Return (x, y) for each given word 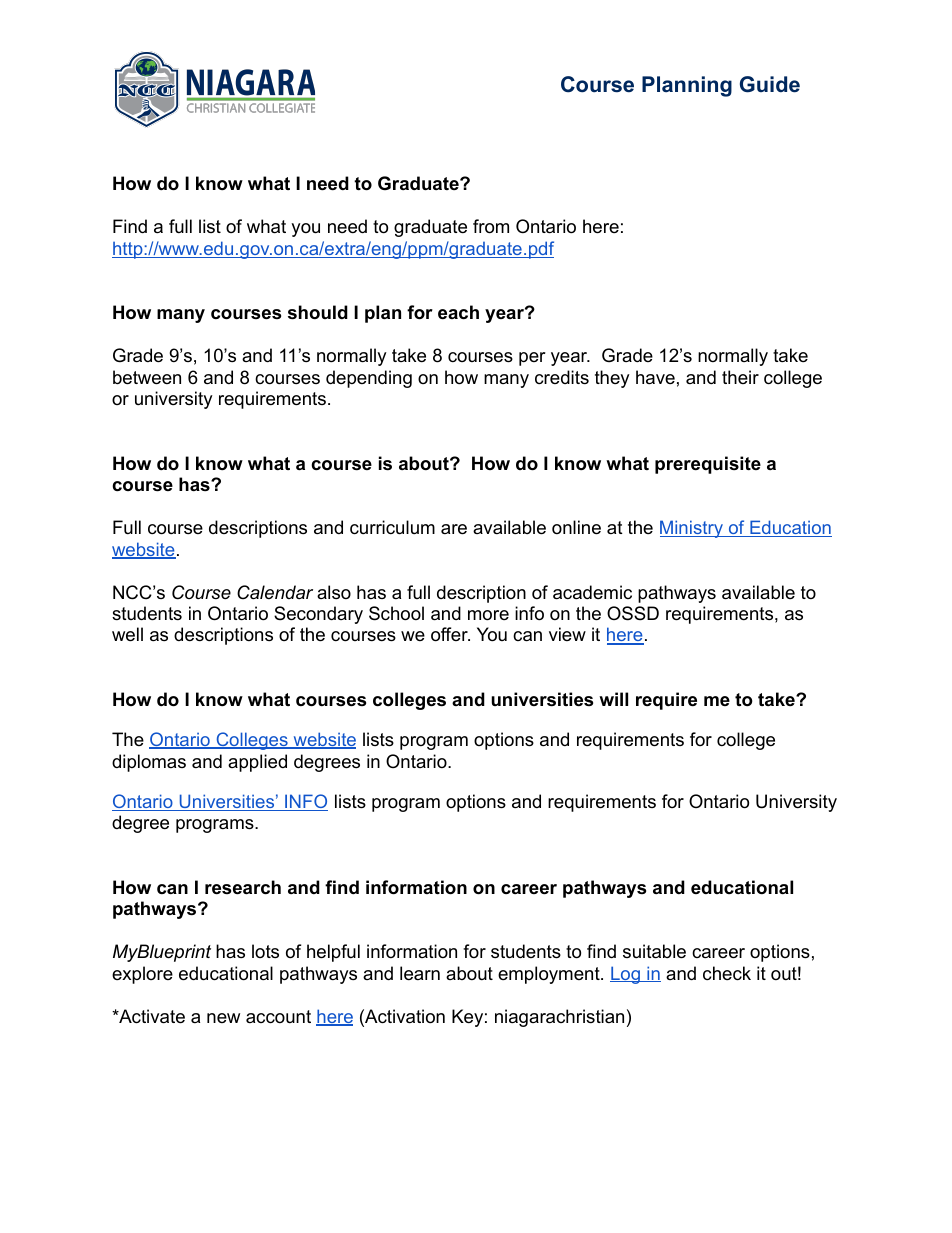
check (727, 973)
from (491, 226)
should (318, 312)
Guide (770, 84)
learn (420, 973)
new (223, 1018)
